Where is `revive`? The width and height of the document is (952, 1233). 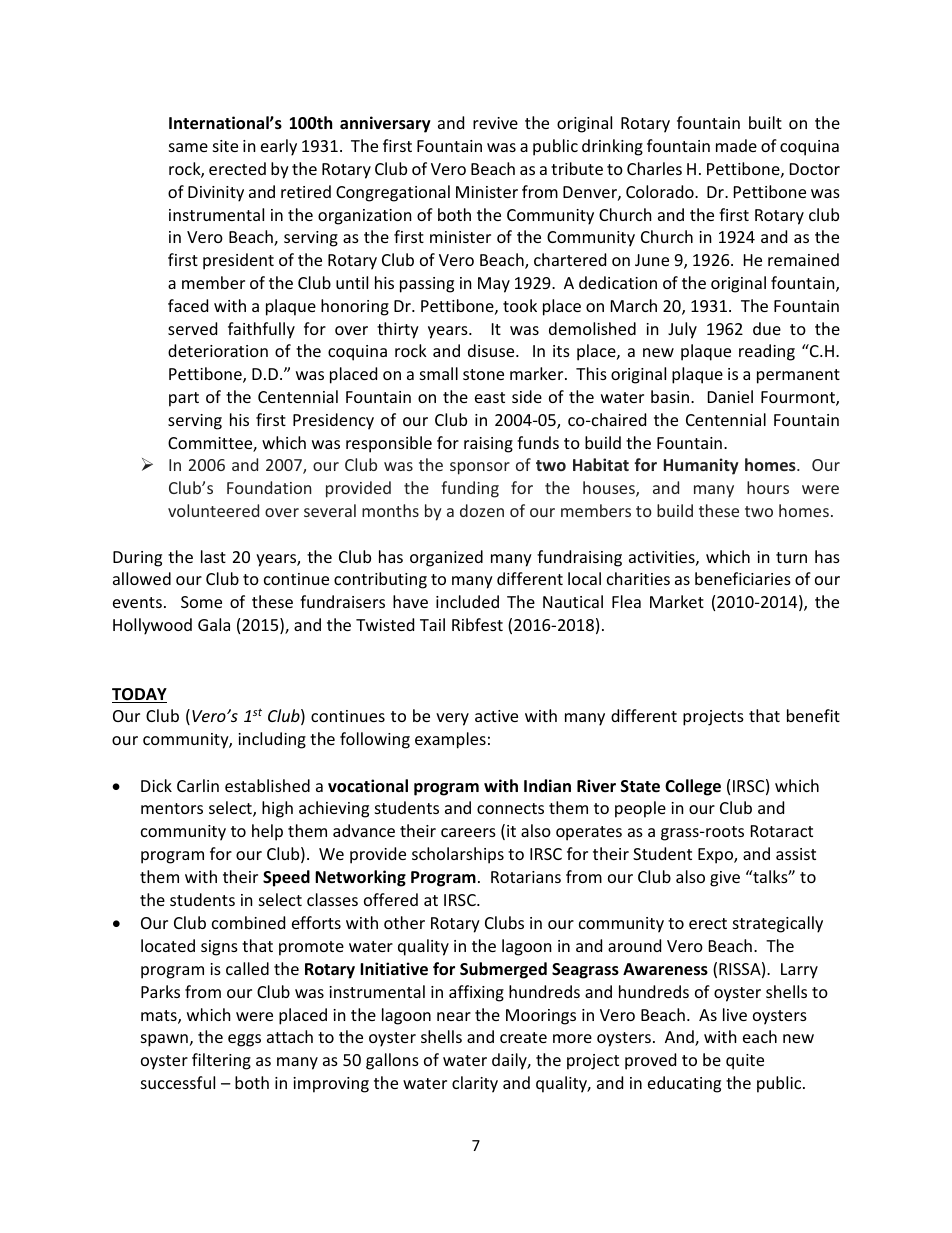 revive is located at coordinates (495, 123).
